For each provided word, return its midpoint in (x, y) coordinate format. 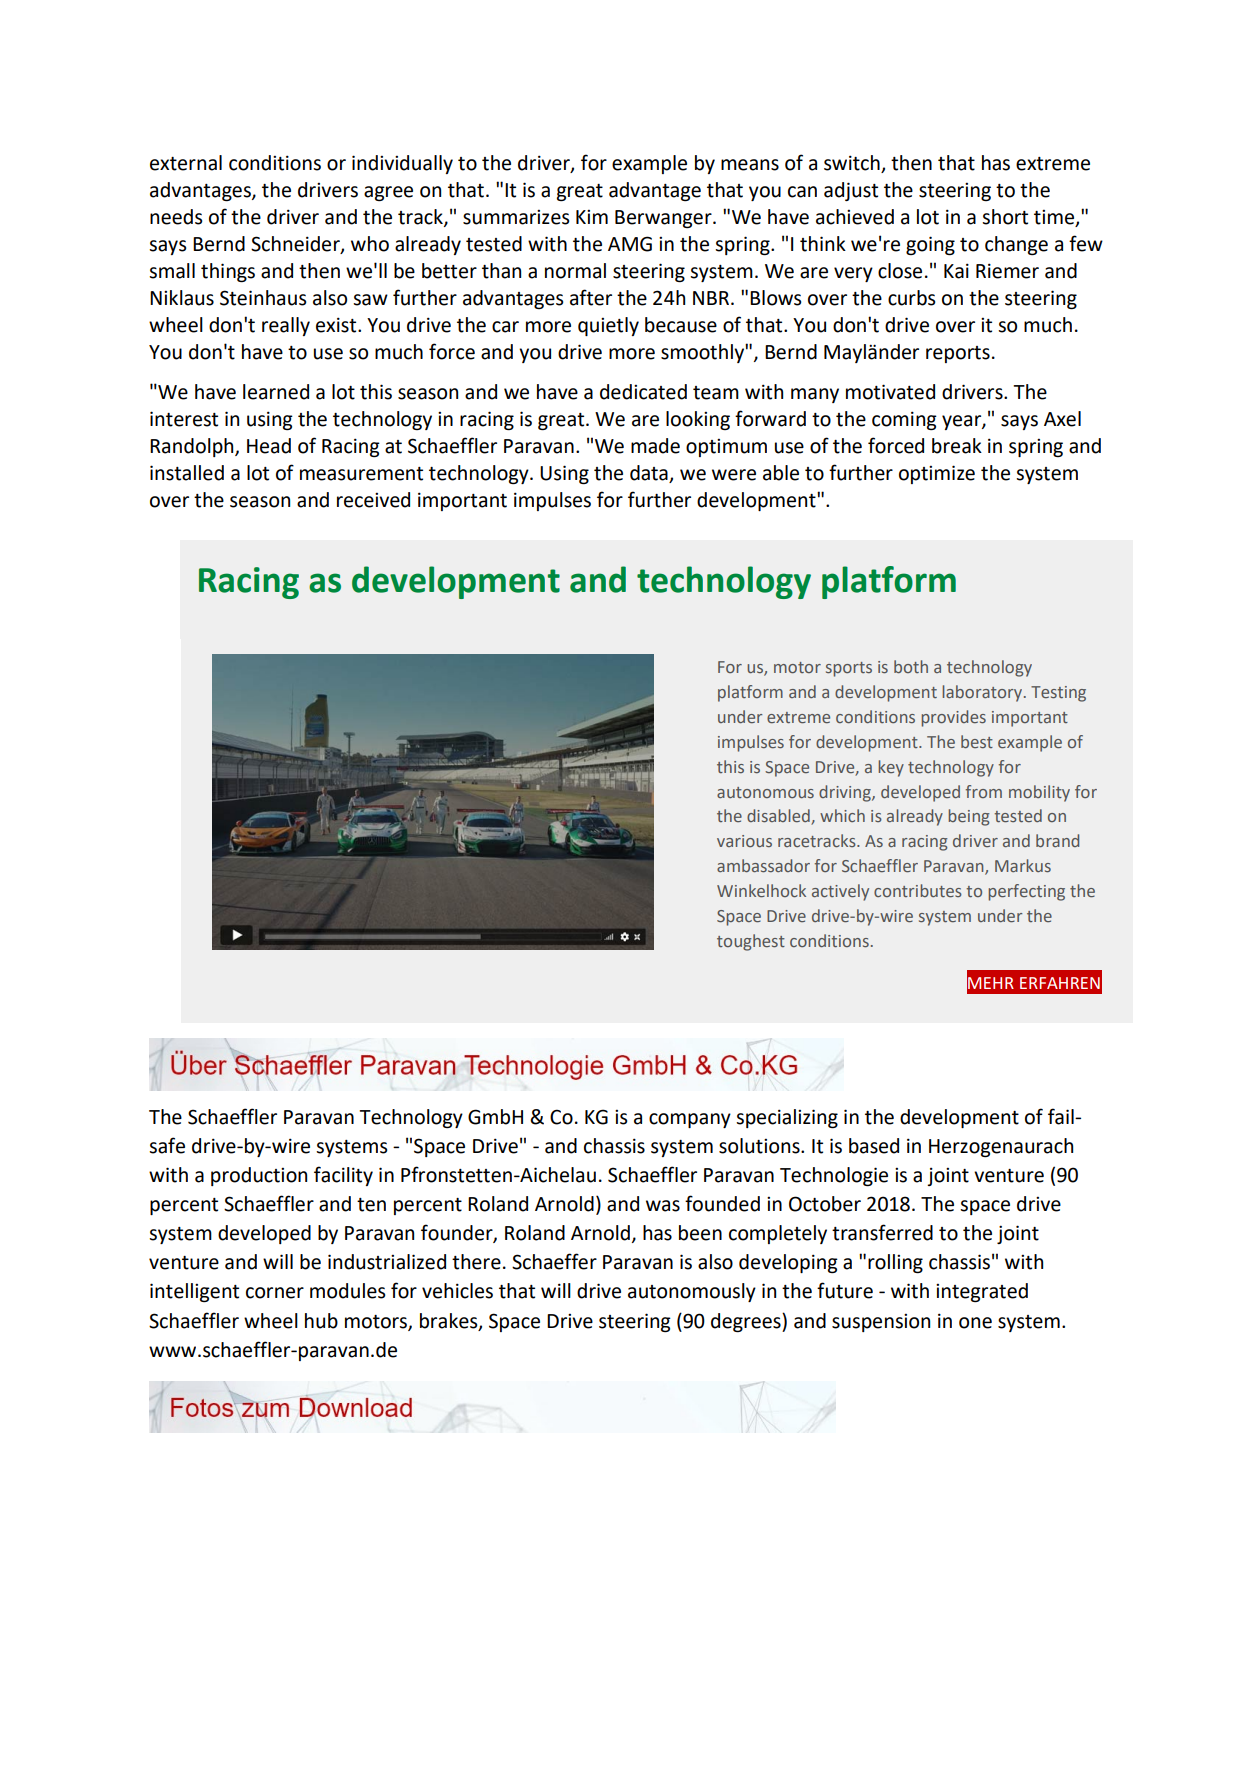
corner (275, 1293)
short (1005, 217)
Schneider (296, 245)
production (259, 1176)
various (744, 841)
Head (269, 446)
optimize (937, 474)
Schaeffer (554, 1261)
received (373, 500)
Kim (592, 217)
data (649, 473)
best (977, 741)
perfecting (1026, 892)
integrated (982, 1292)
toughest (751, 942)
